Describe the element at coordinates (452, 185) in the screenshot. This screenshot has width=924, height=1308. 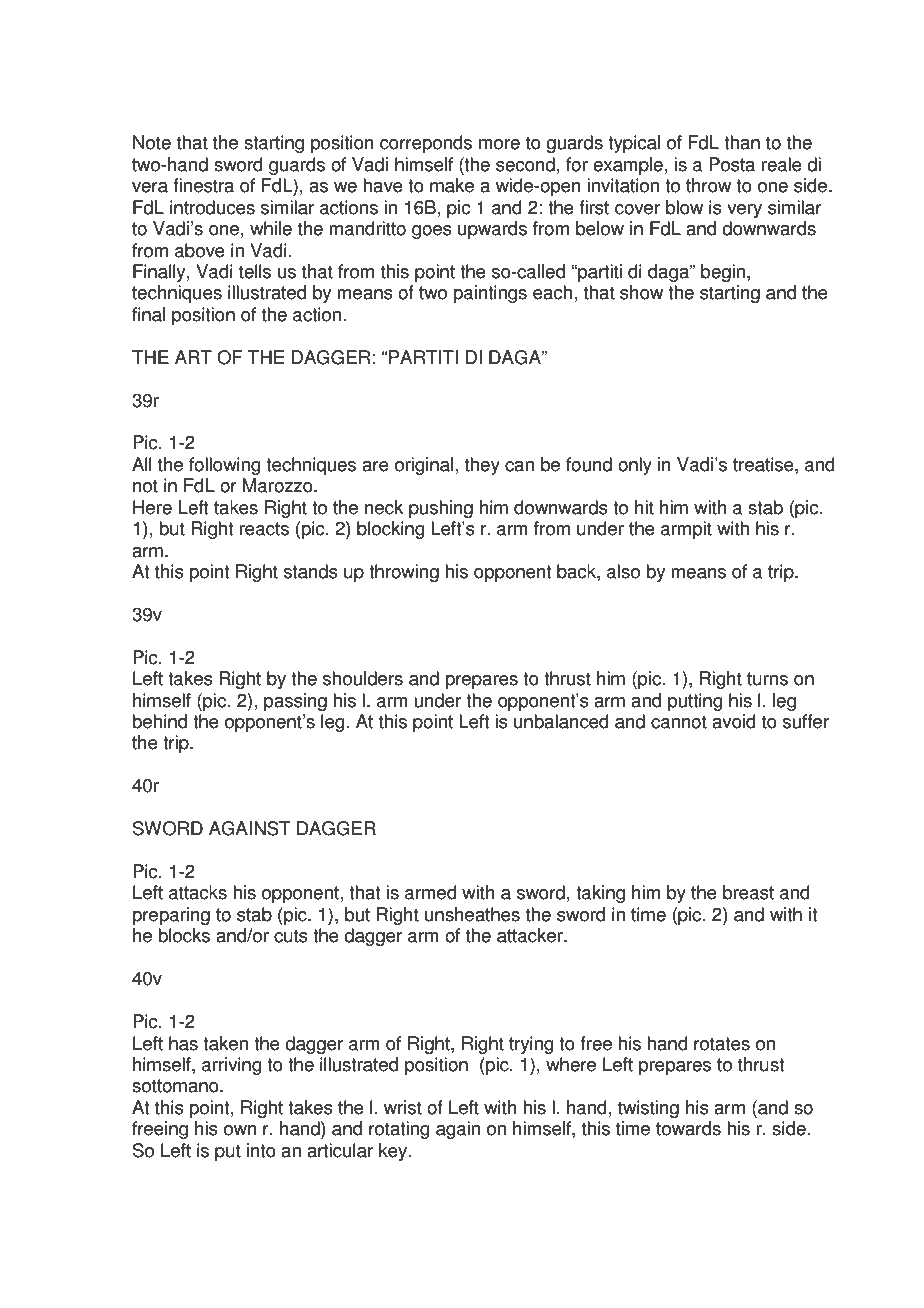
I see `make` at that location.
